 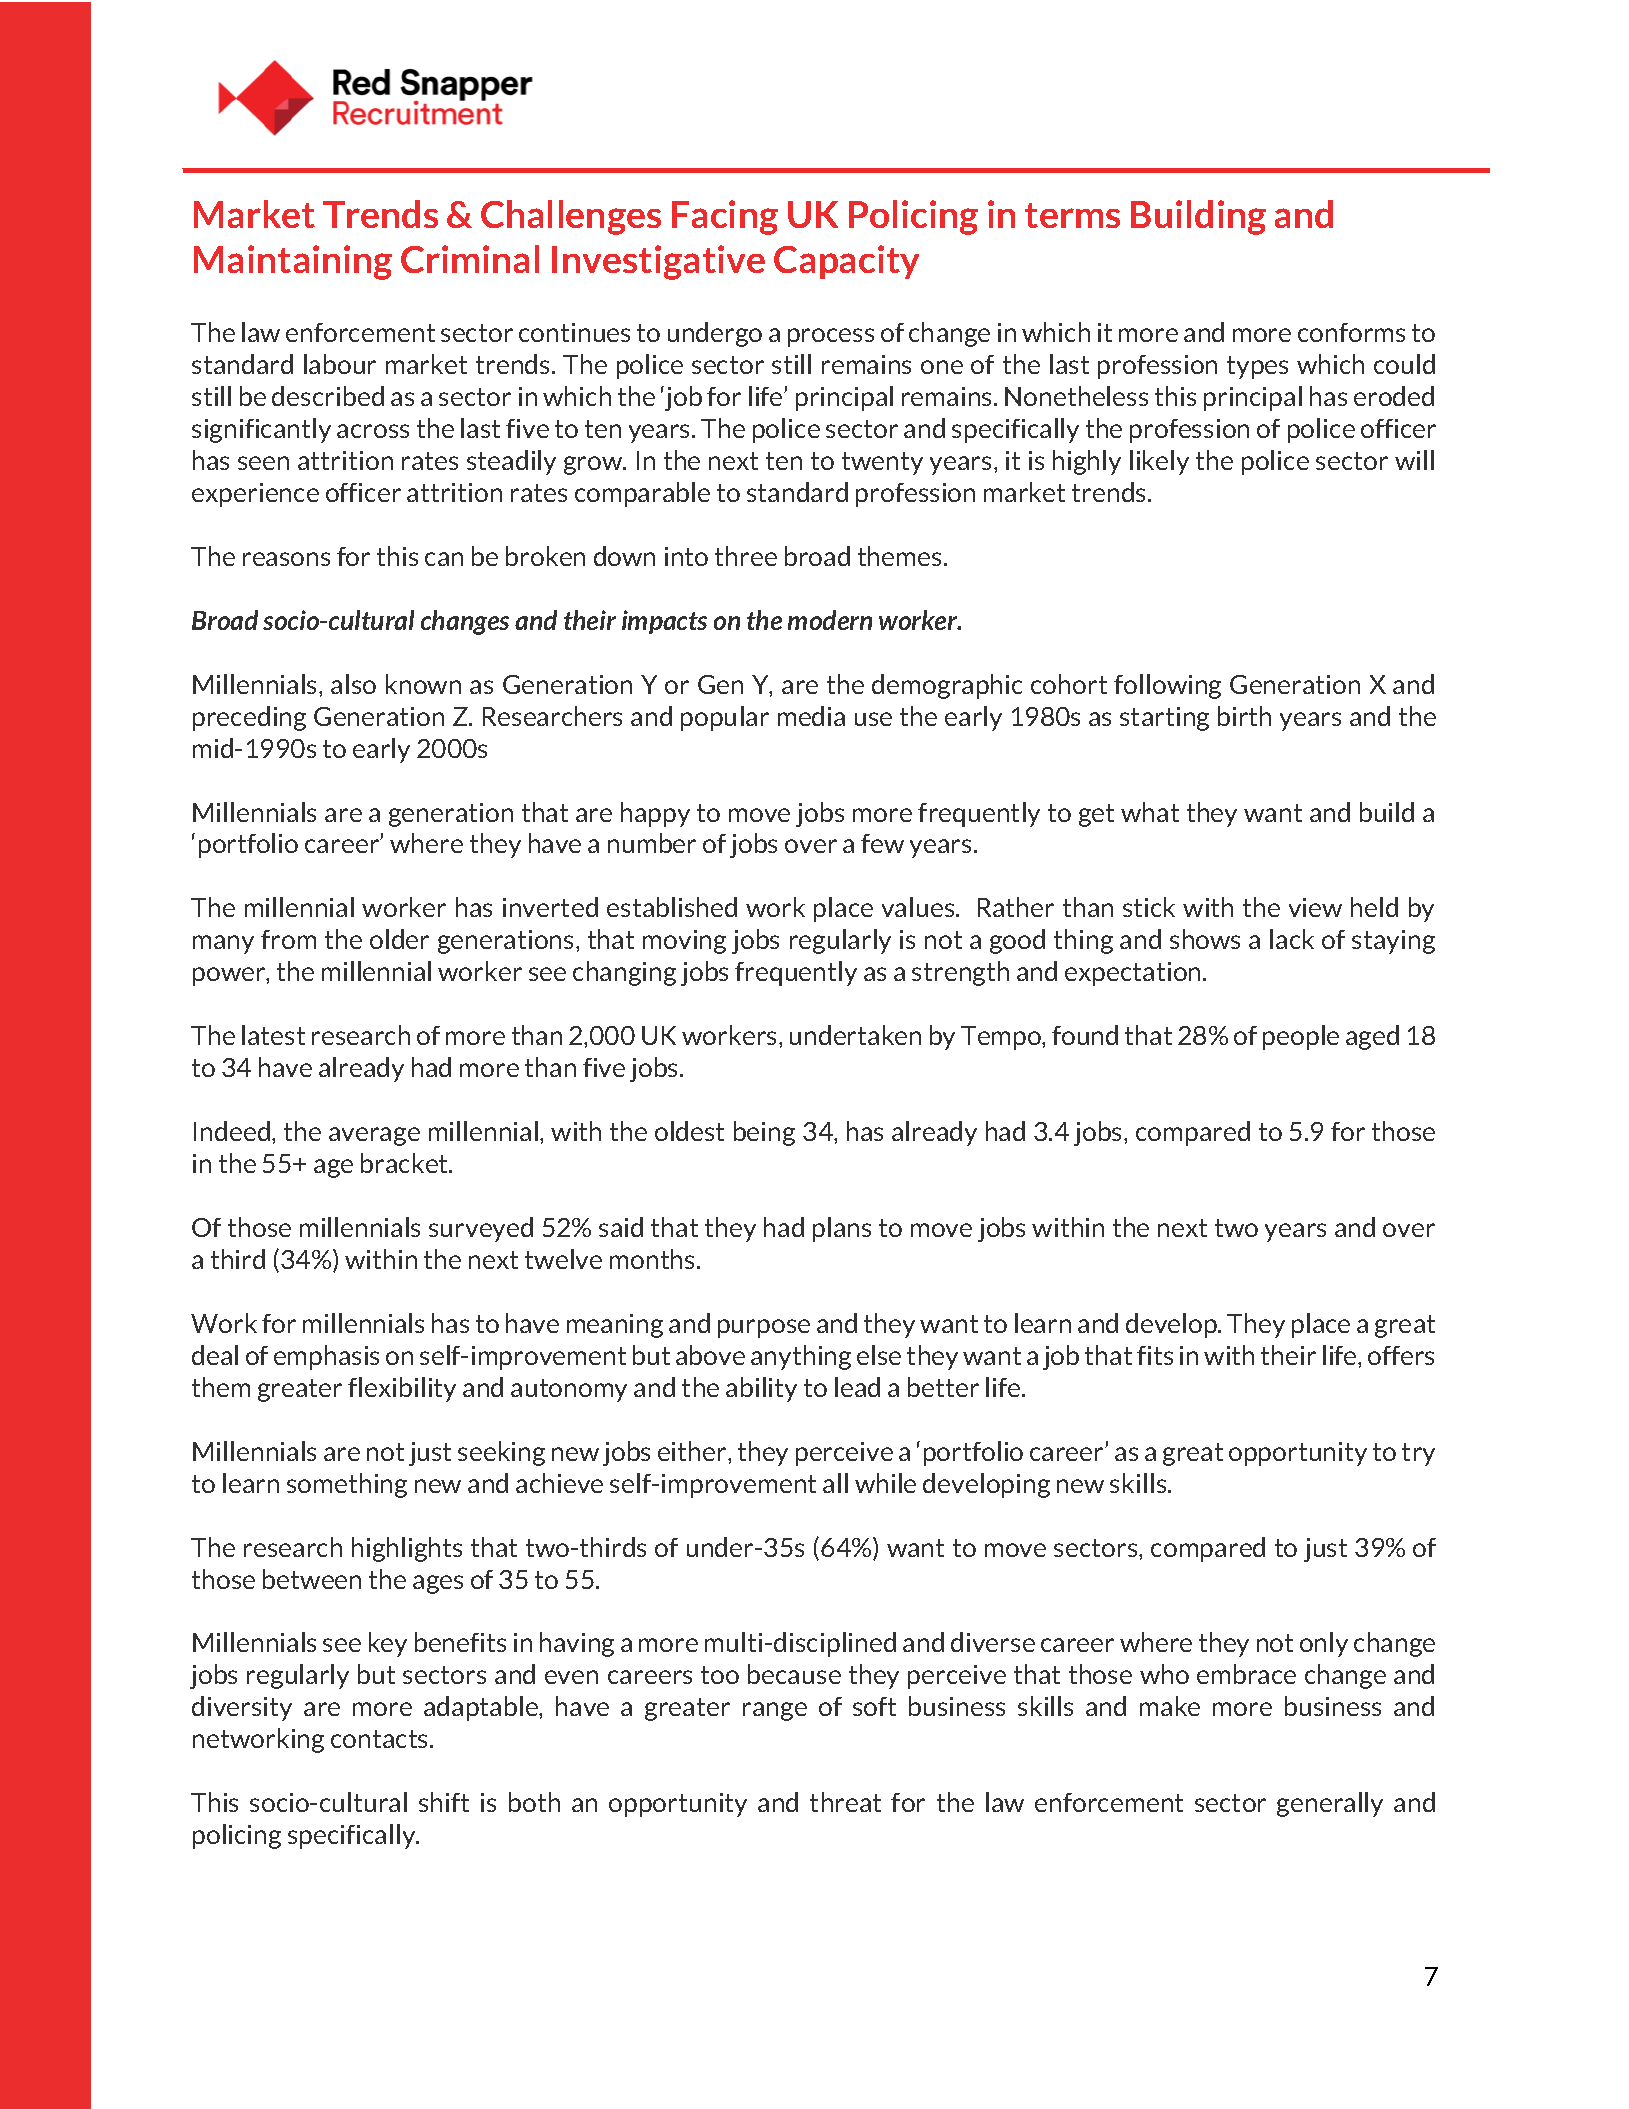 I want to click on modern, so click(x=830, y=620).
